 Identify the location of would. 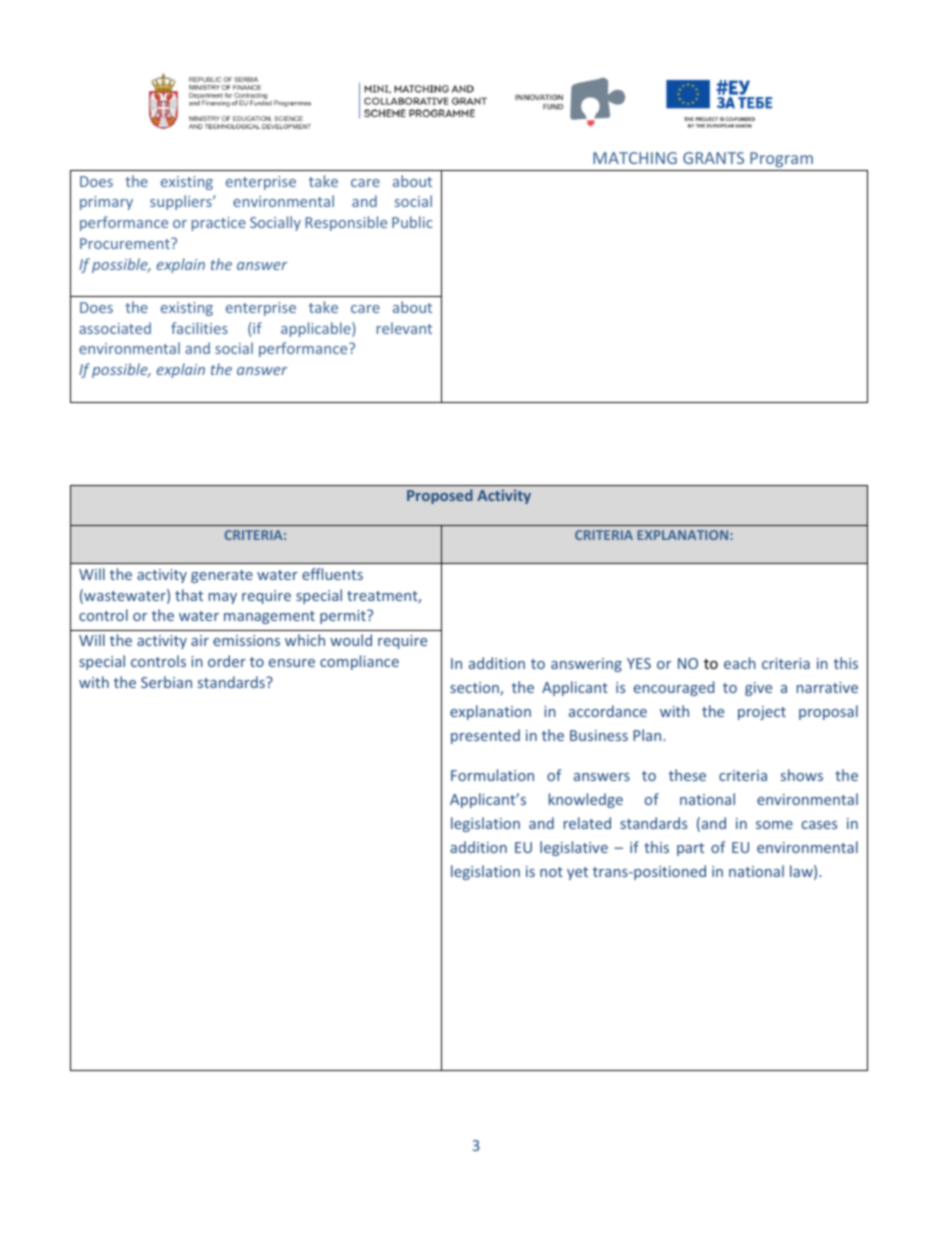
(351, 640).
